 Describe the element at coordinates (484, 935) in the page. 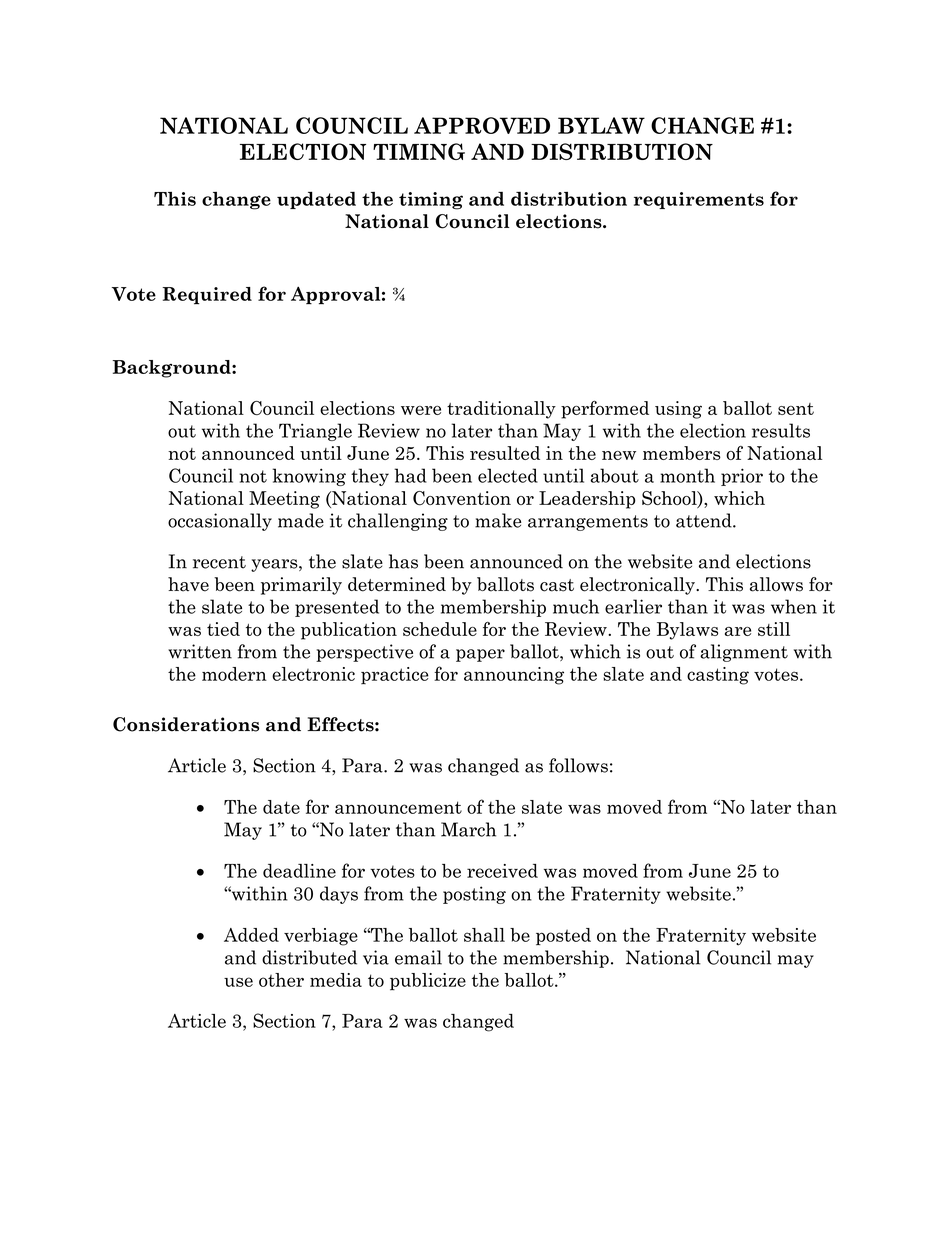

I see `shall` at that location.
